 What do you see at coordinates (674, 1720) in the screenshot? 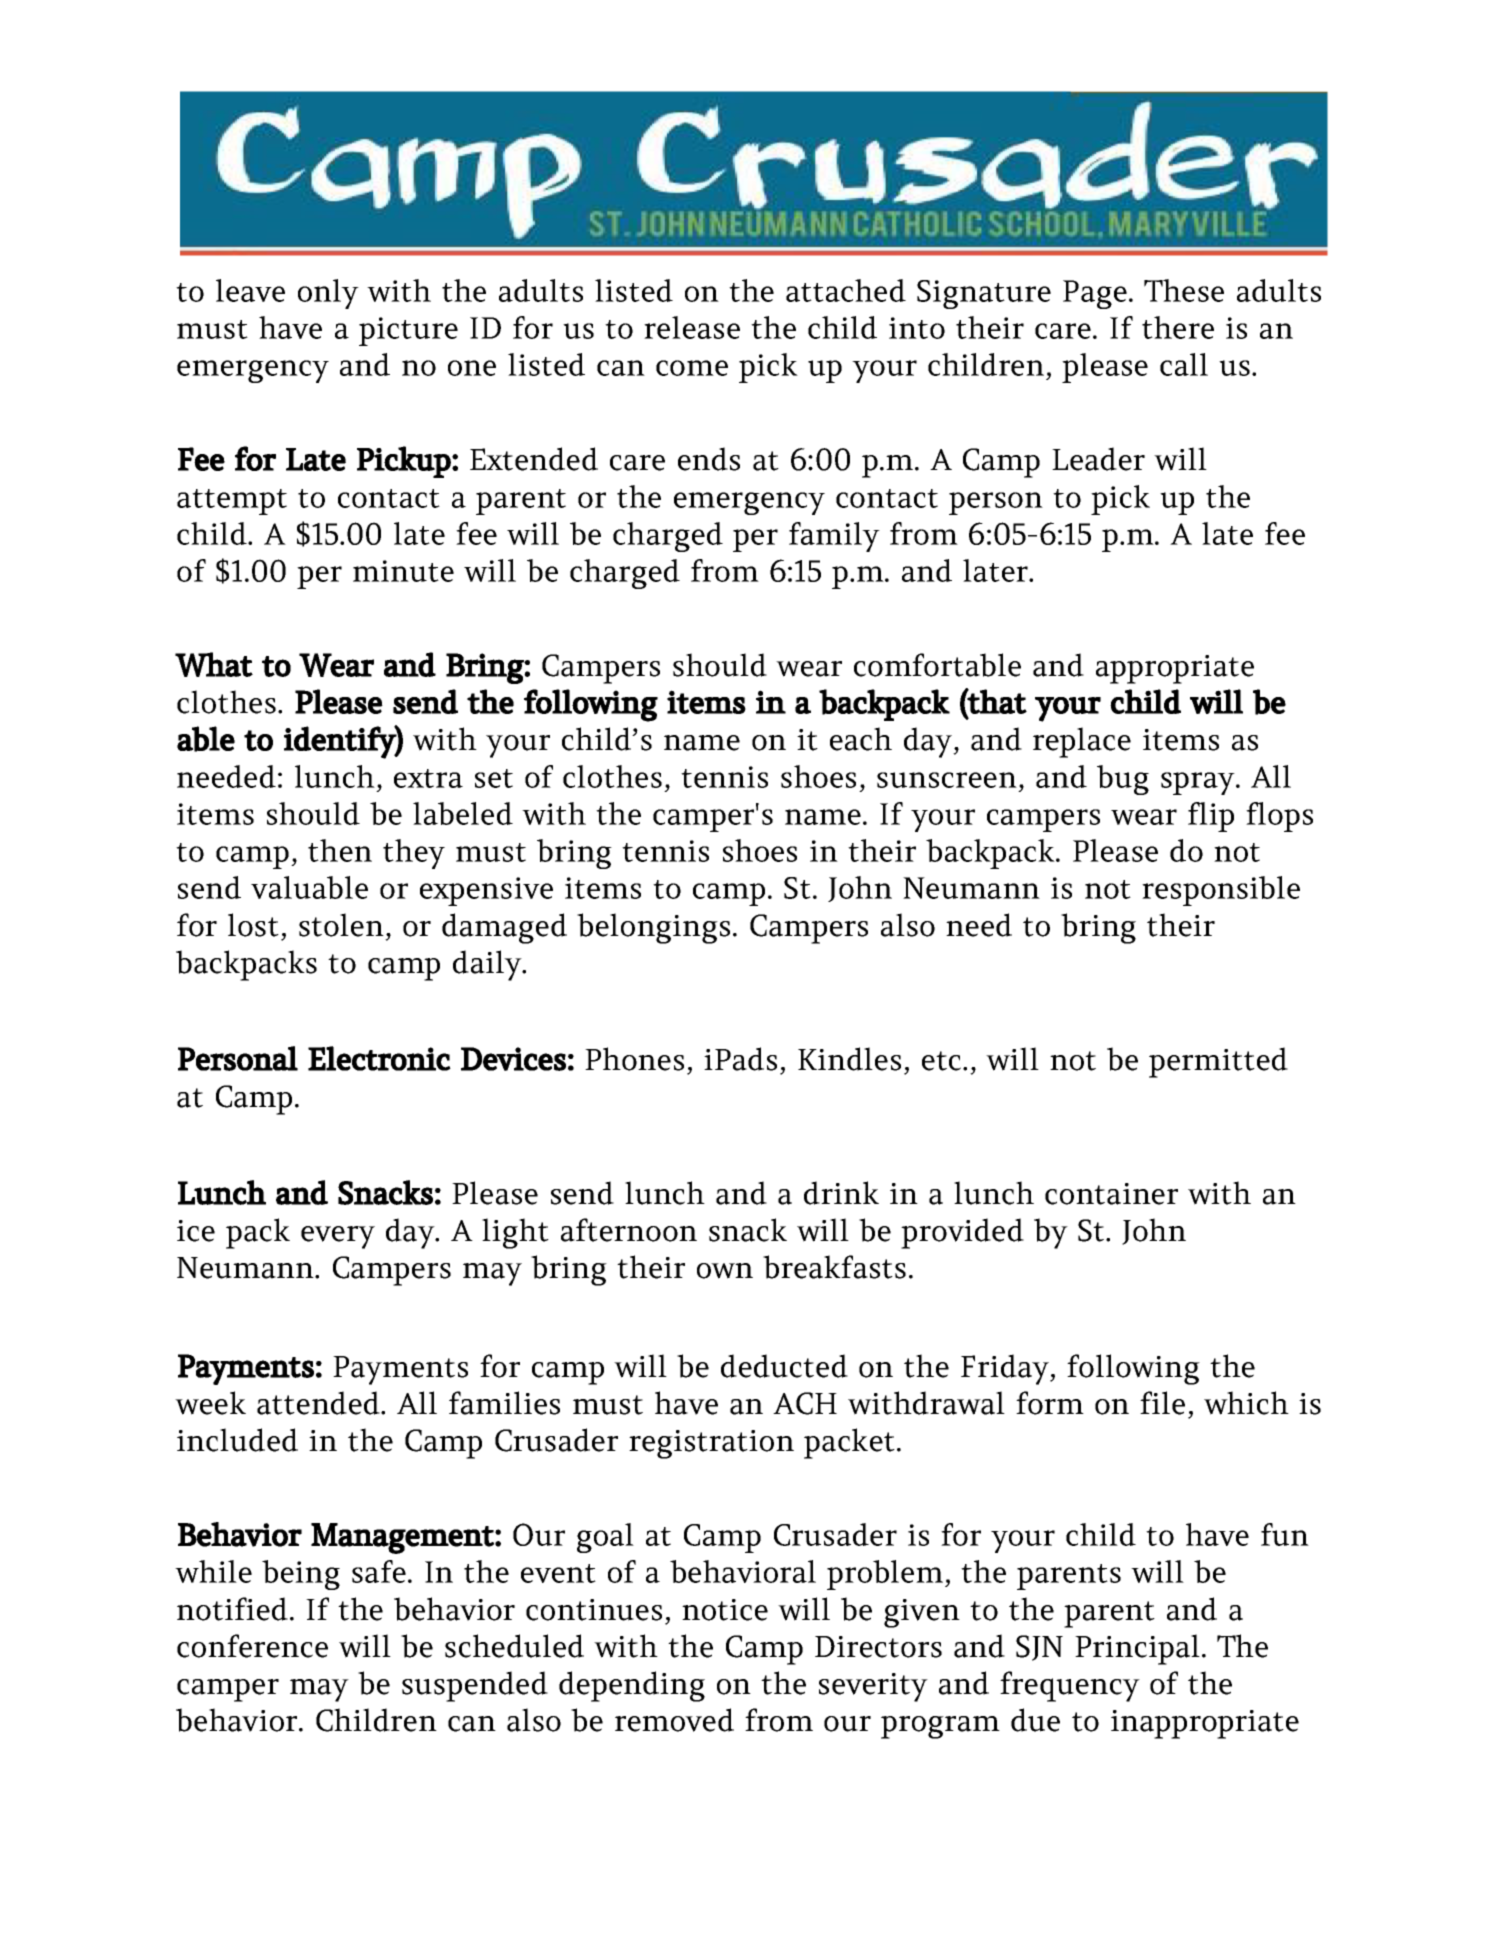
I see `removed` at bounding box center [674, 1720].
